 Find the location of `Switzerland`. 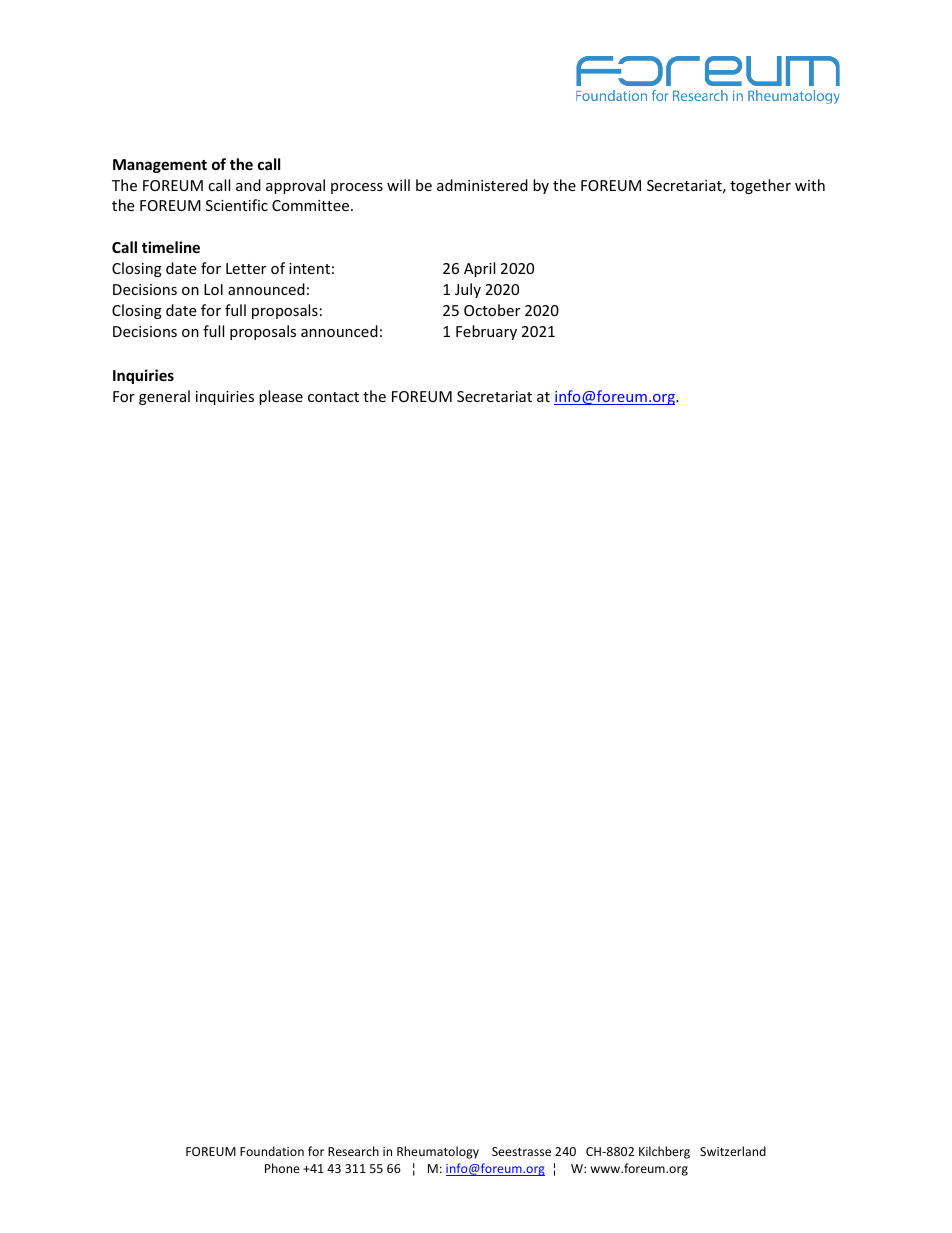

Switzerland is located at coordinates (733, 1151).
